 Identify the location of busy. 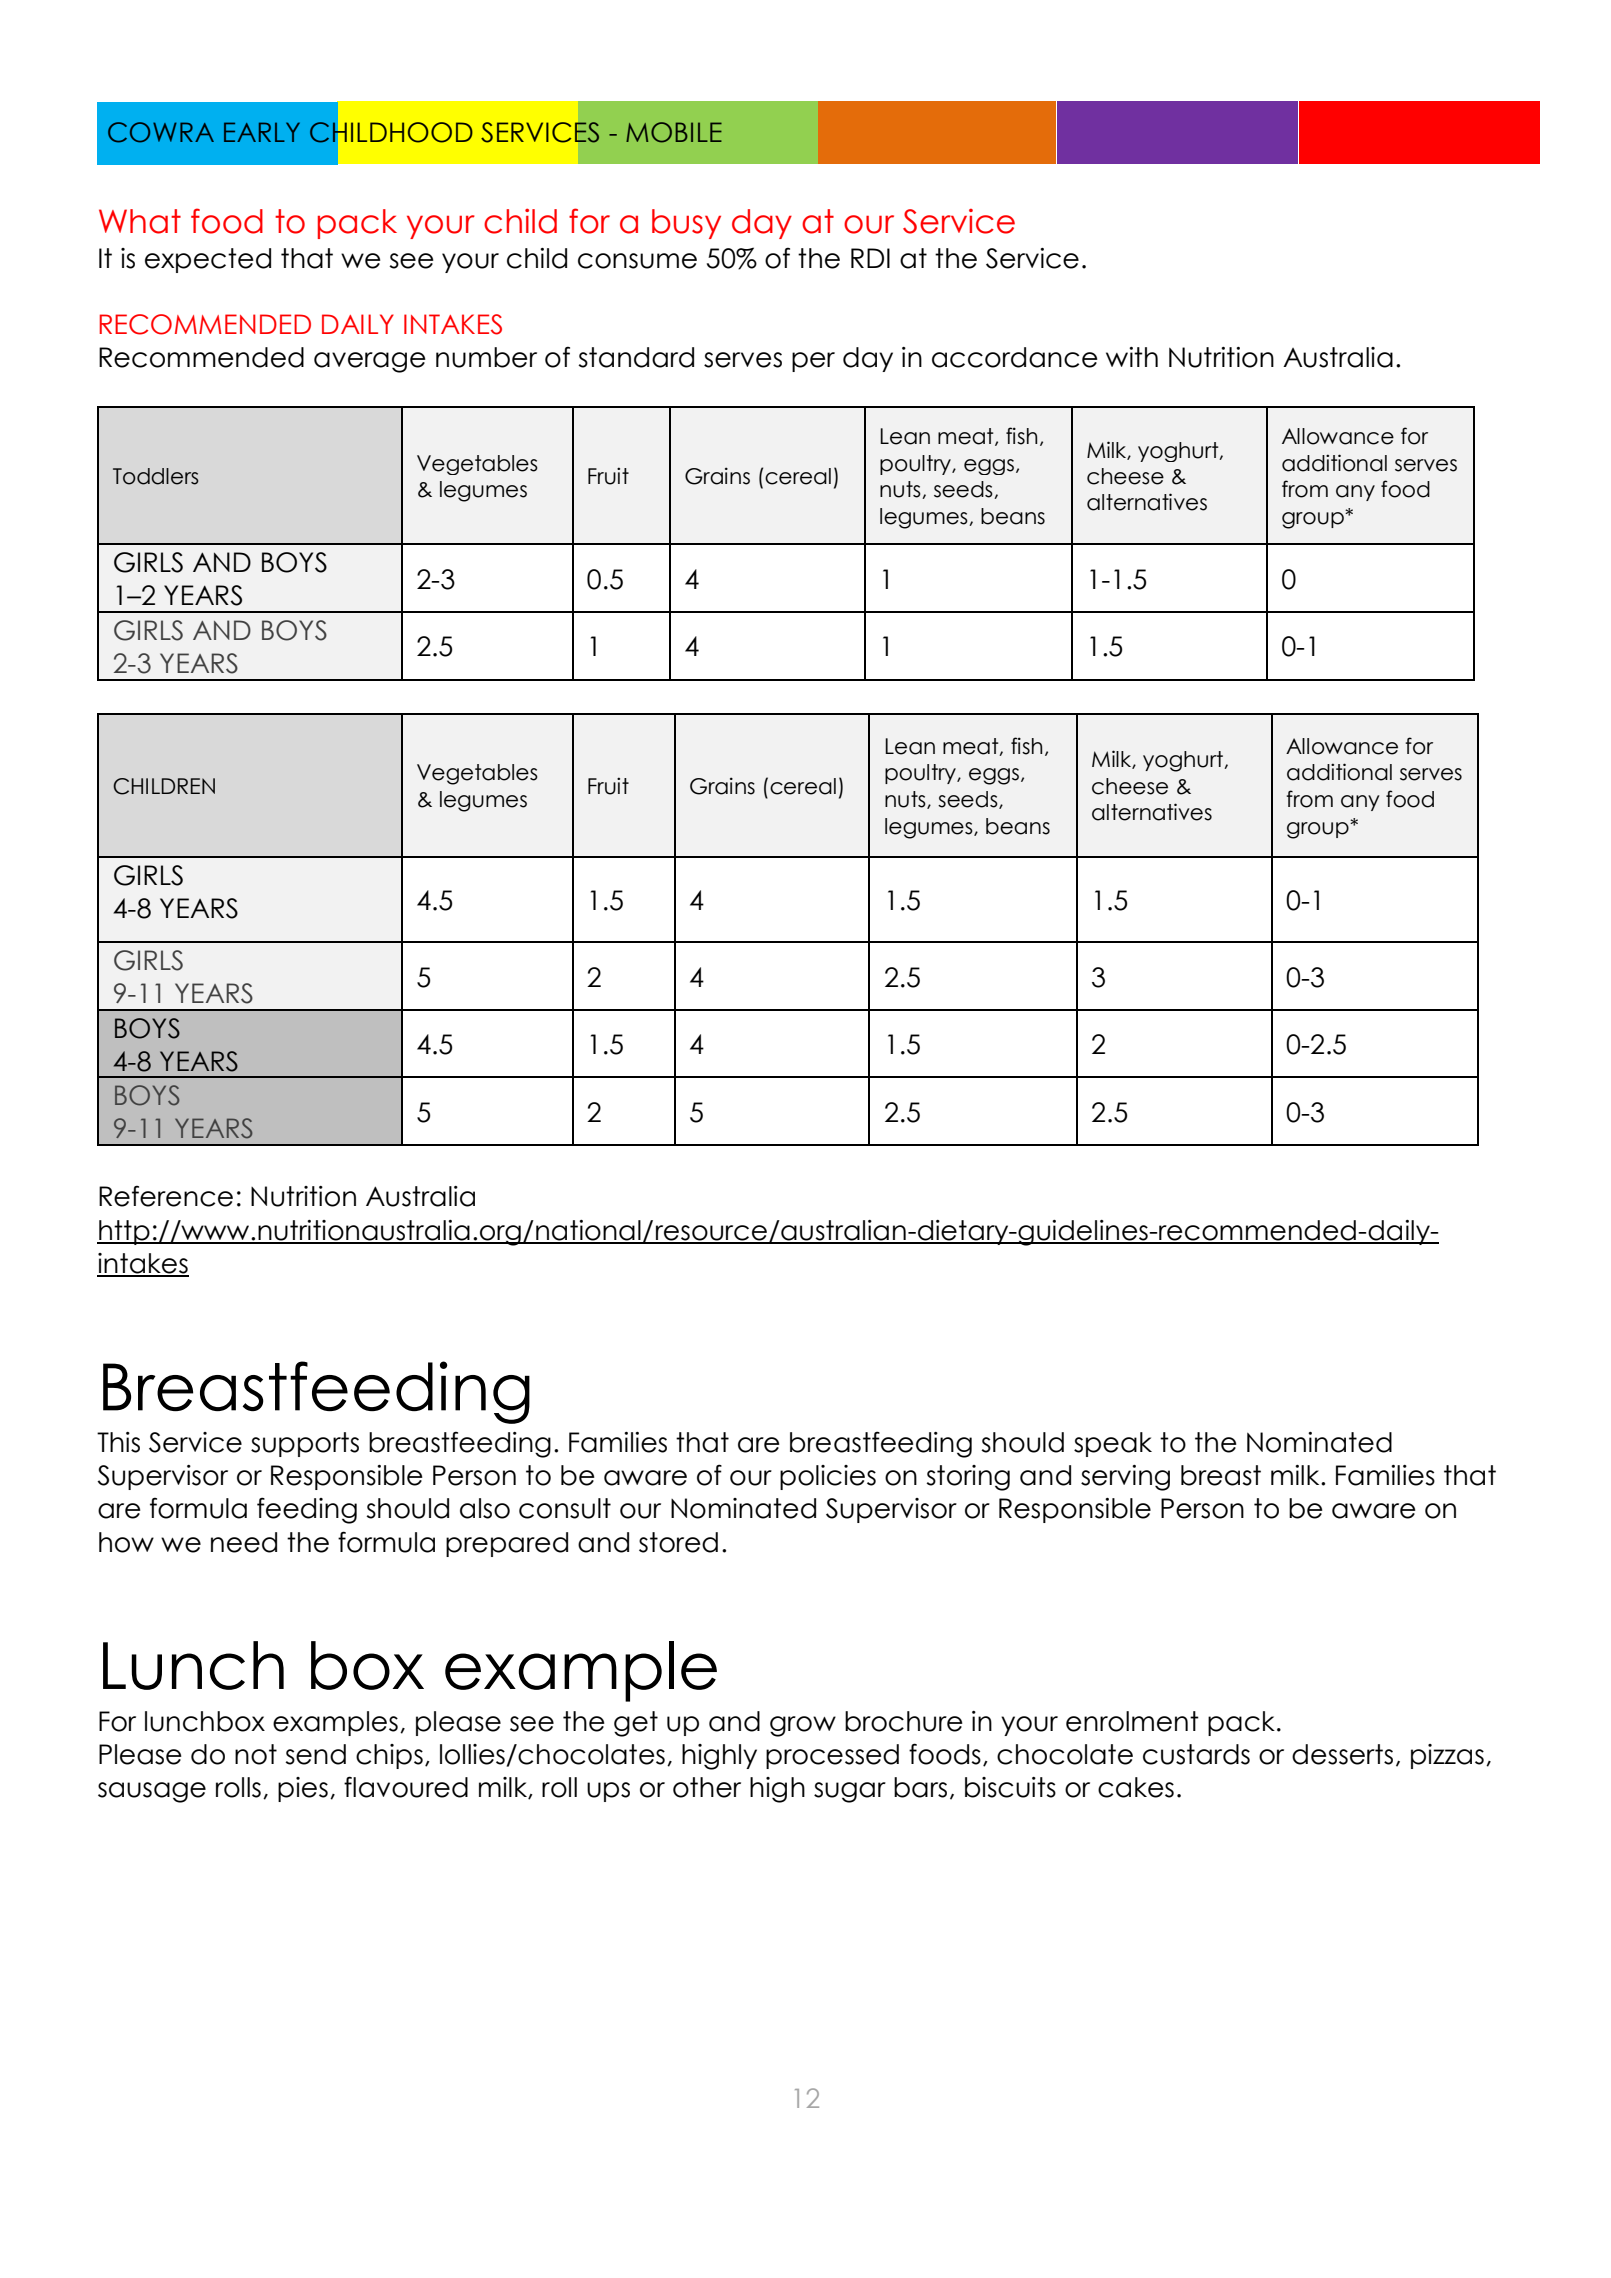
(686, 224).
